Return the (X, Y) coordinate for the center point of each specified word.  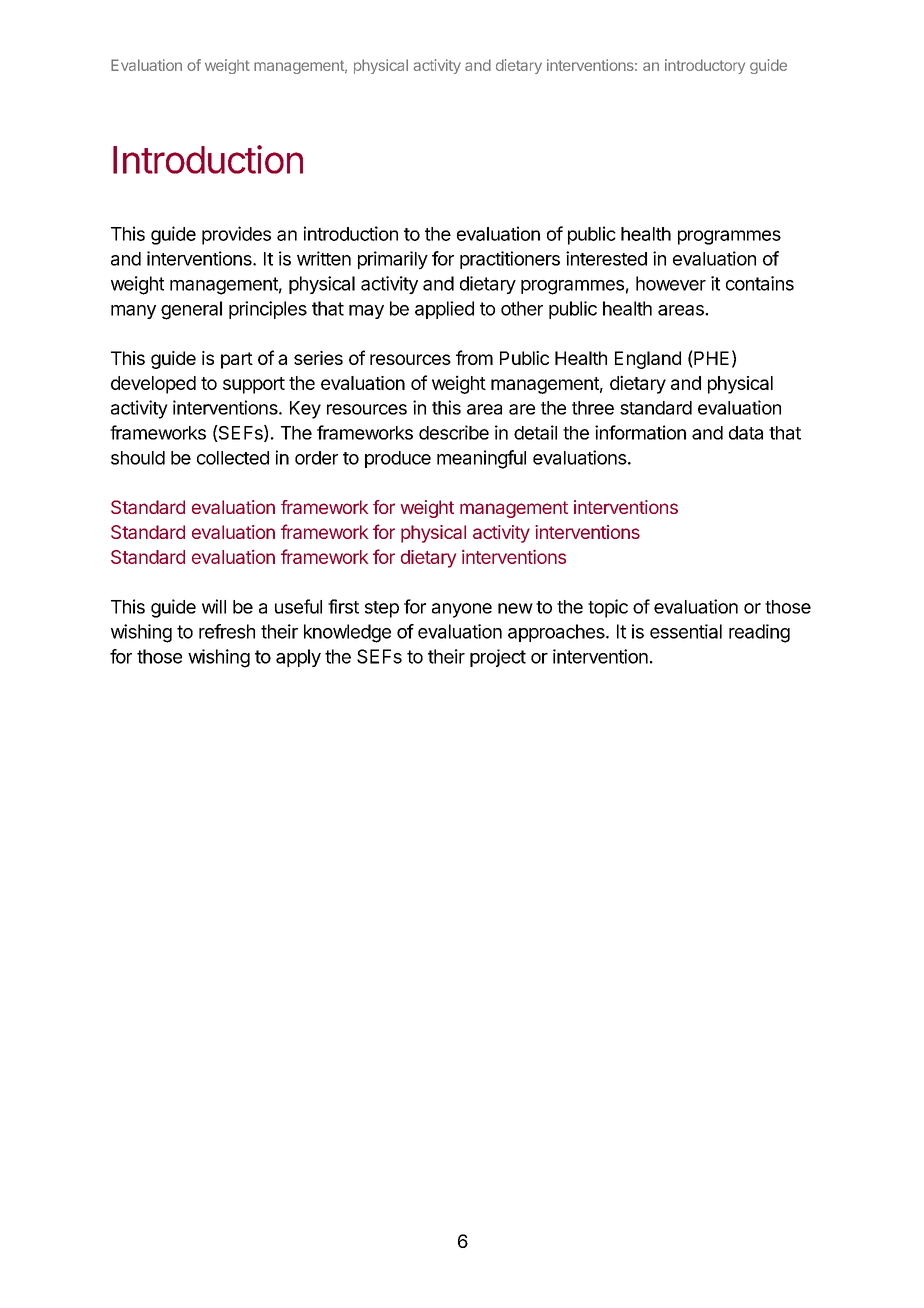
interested (606, 258)
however (671, 283)
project (498, 658)
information (640, 432)
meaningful (481, 459)
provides (236, 235)
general (191, 310)
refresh (227, 631)
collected (233, 458)
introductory (705, 66)
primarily (393, 260)
